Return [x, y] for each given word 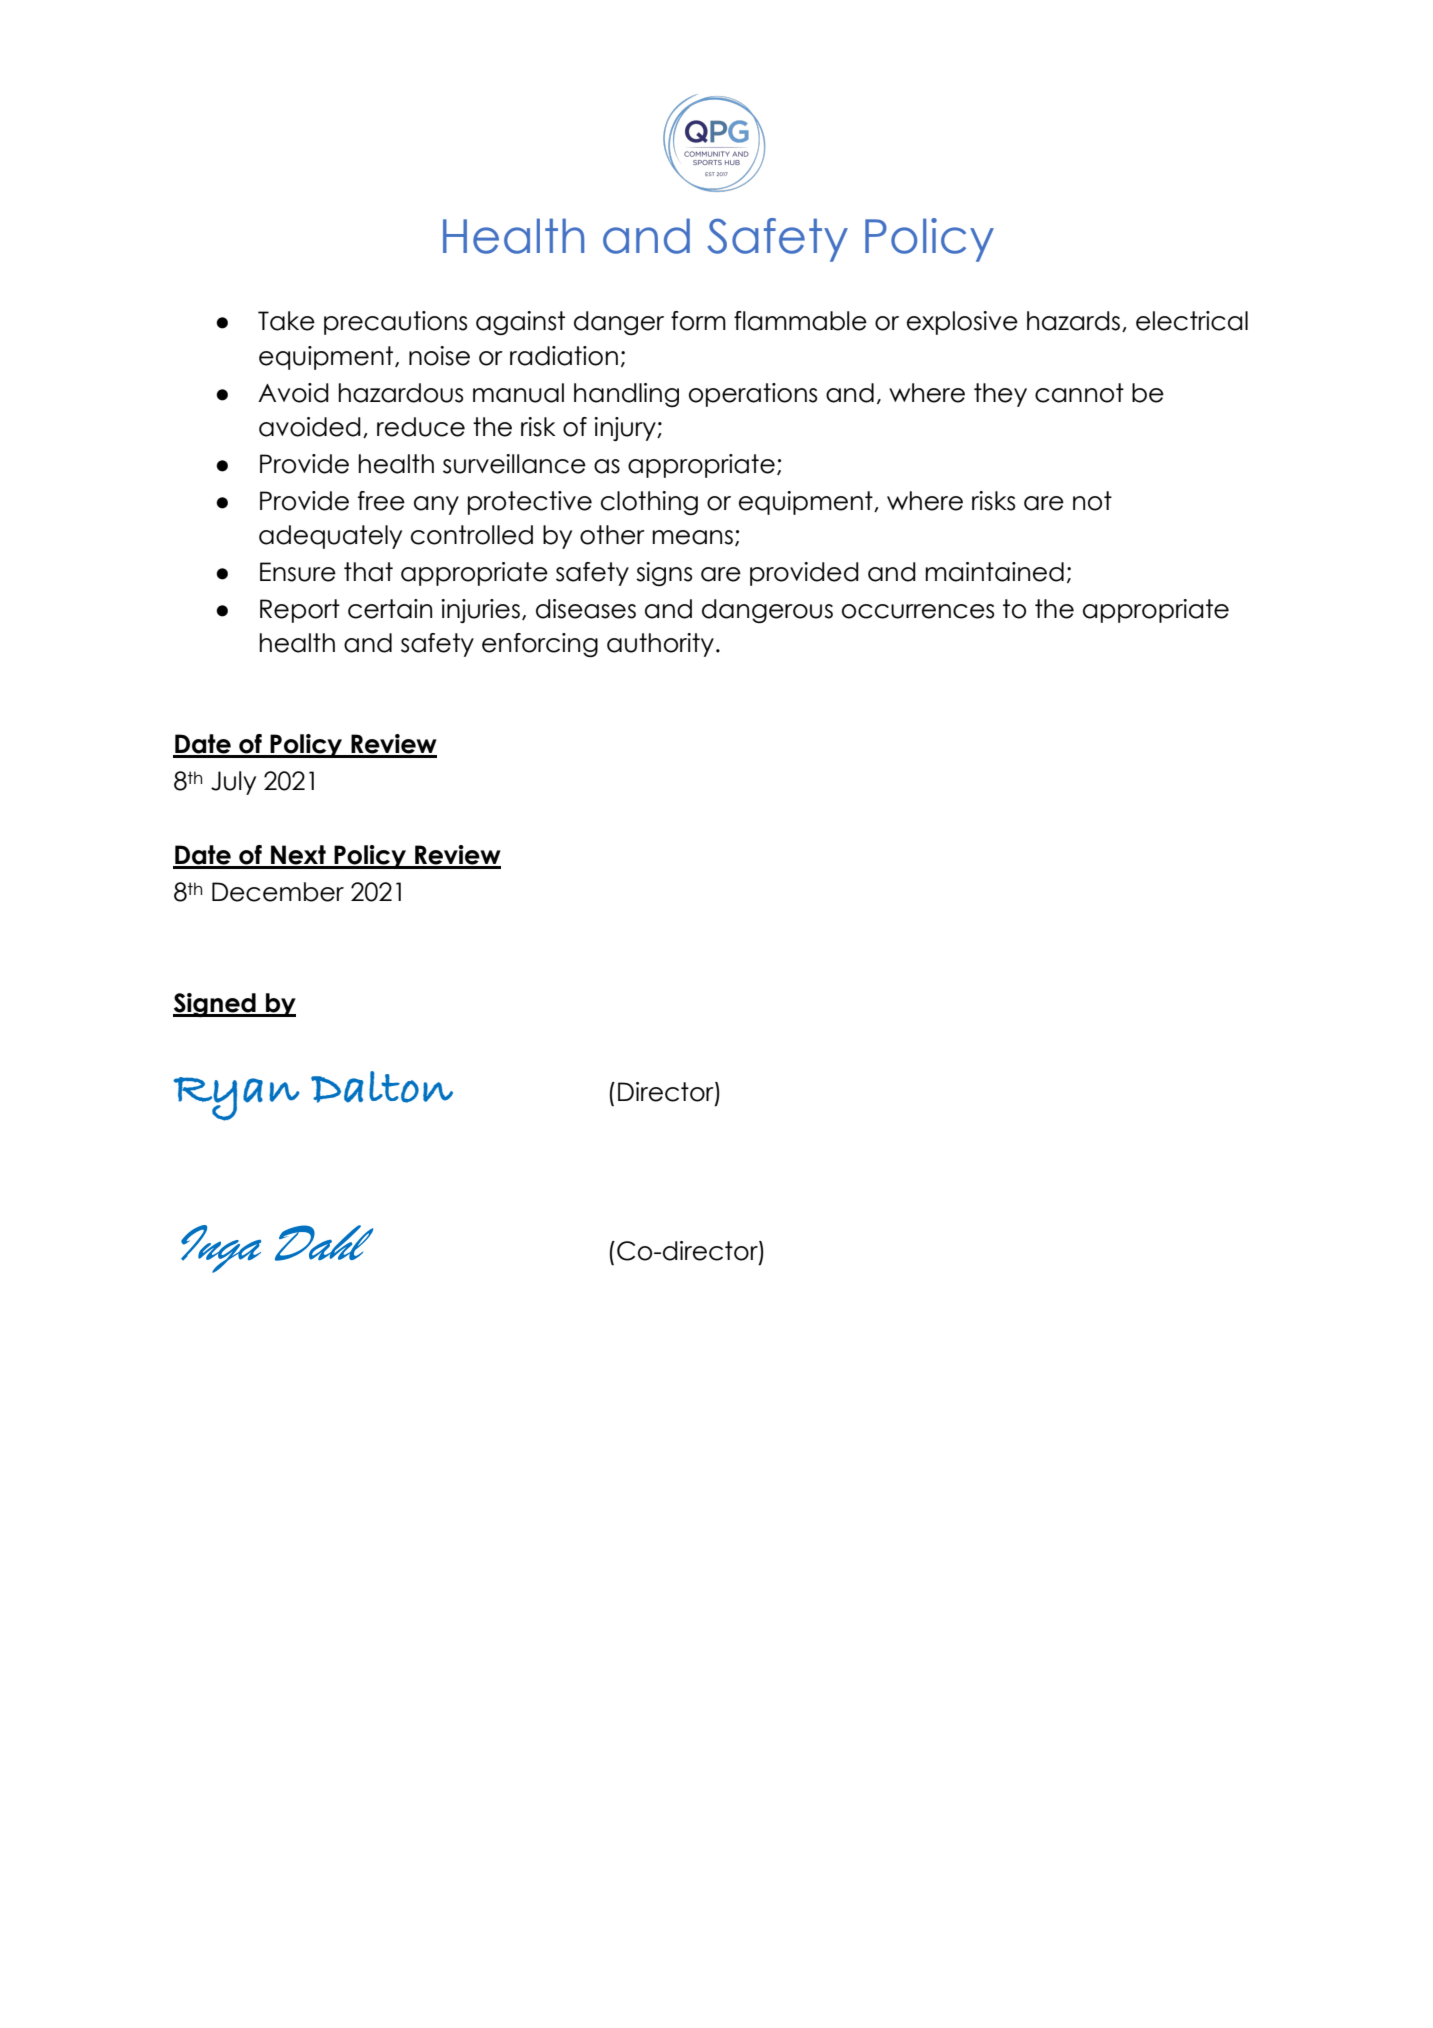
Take [286, 321]
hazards [1073, 321]
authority [660, 645]
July [233, 783]
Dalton [382, 1087]
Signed [215, 1005]
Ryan [236, 1099]
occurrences [918, 611]
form [698, 321]
